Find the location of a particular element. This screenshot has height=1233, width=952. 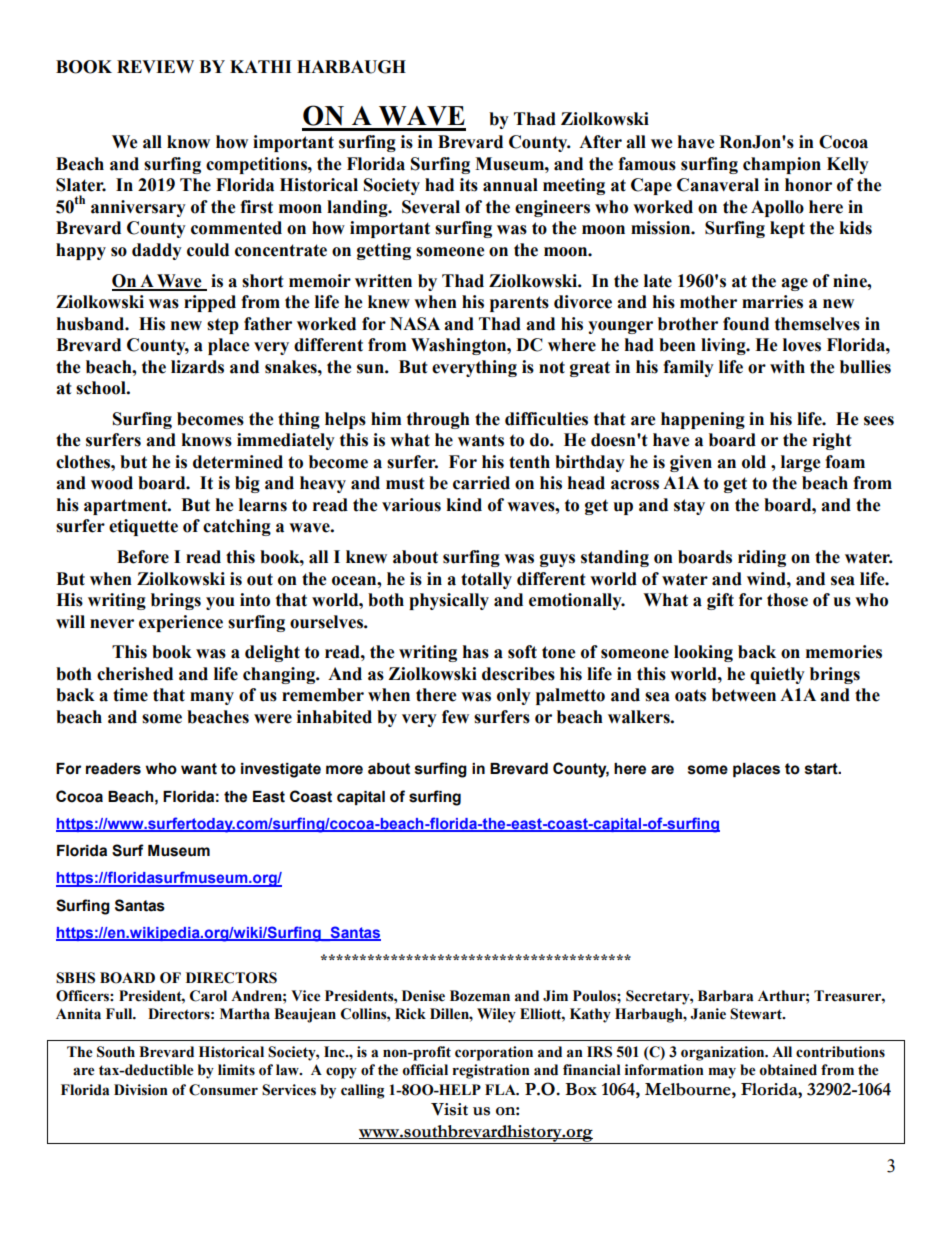

more is located at coordinates (344, 770).
